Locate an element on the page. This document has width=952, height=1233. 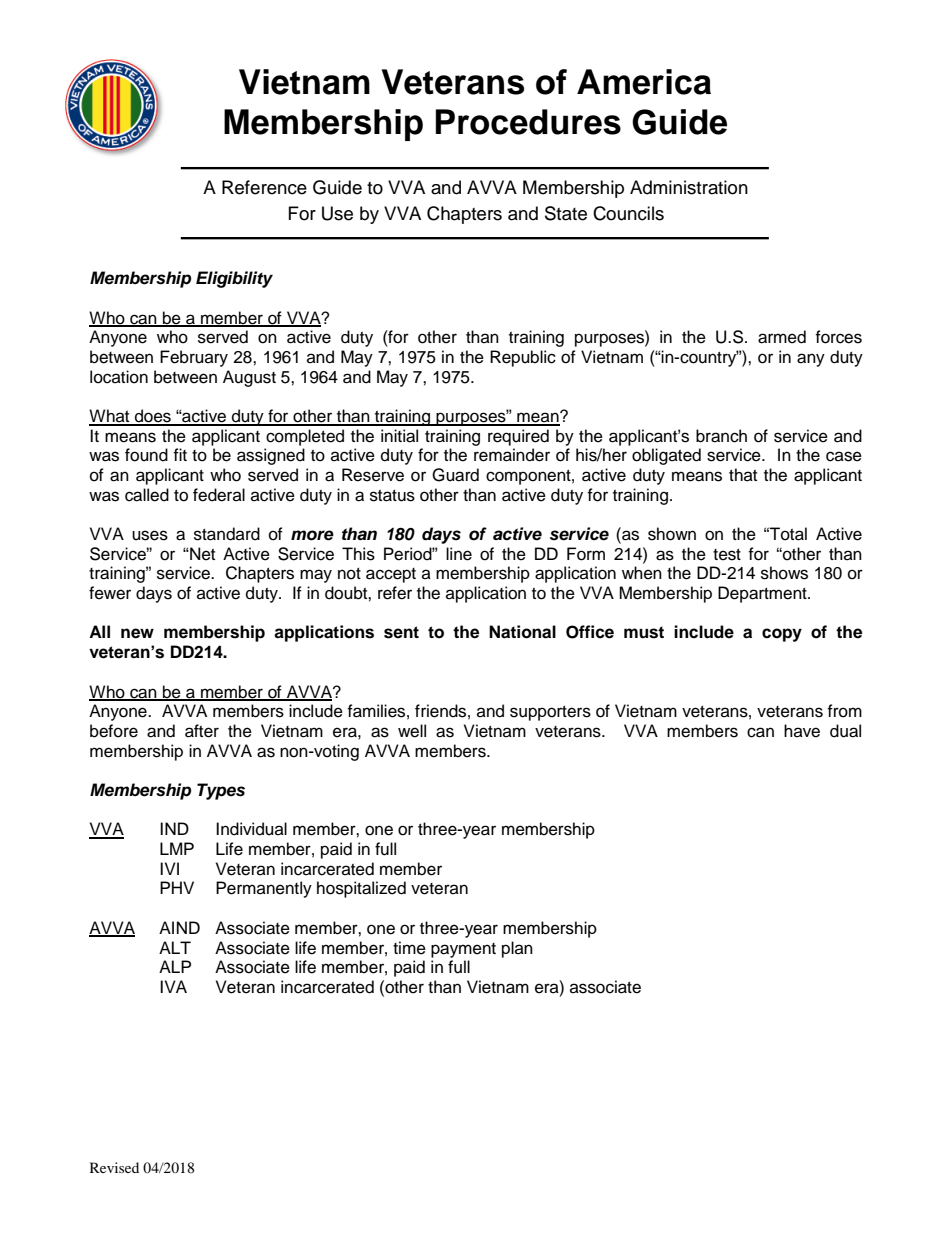
Administration is located at coordinates (689, 187).
